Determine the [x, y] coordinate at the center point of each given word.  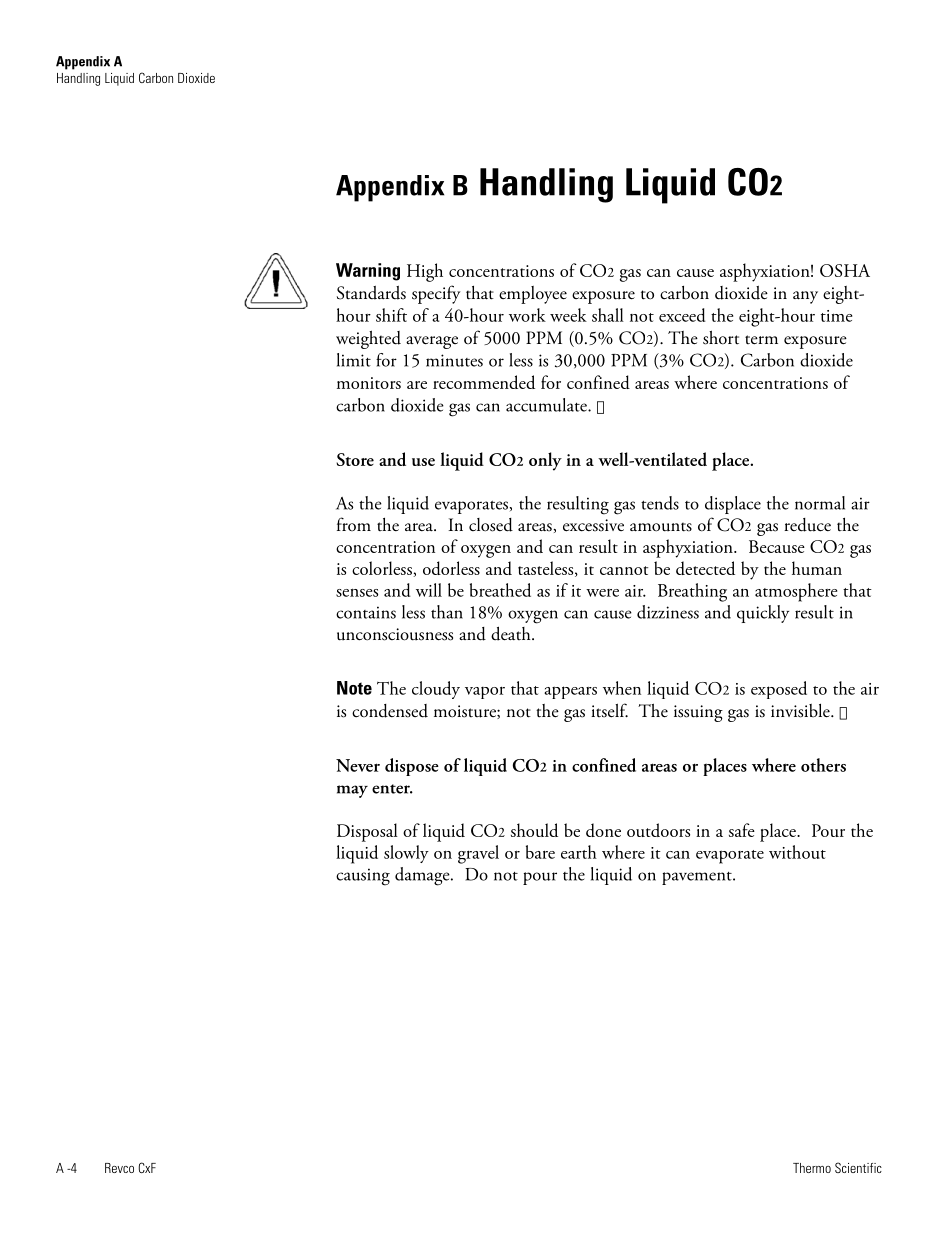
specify [436, 294]
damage [423, 876]
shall [608, 315]
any [805, 297]
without [797, 852]
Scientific [858, 1167]
